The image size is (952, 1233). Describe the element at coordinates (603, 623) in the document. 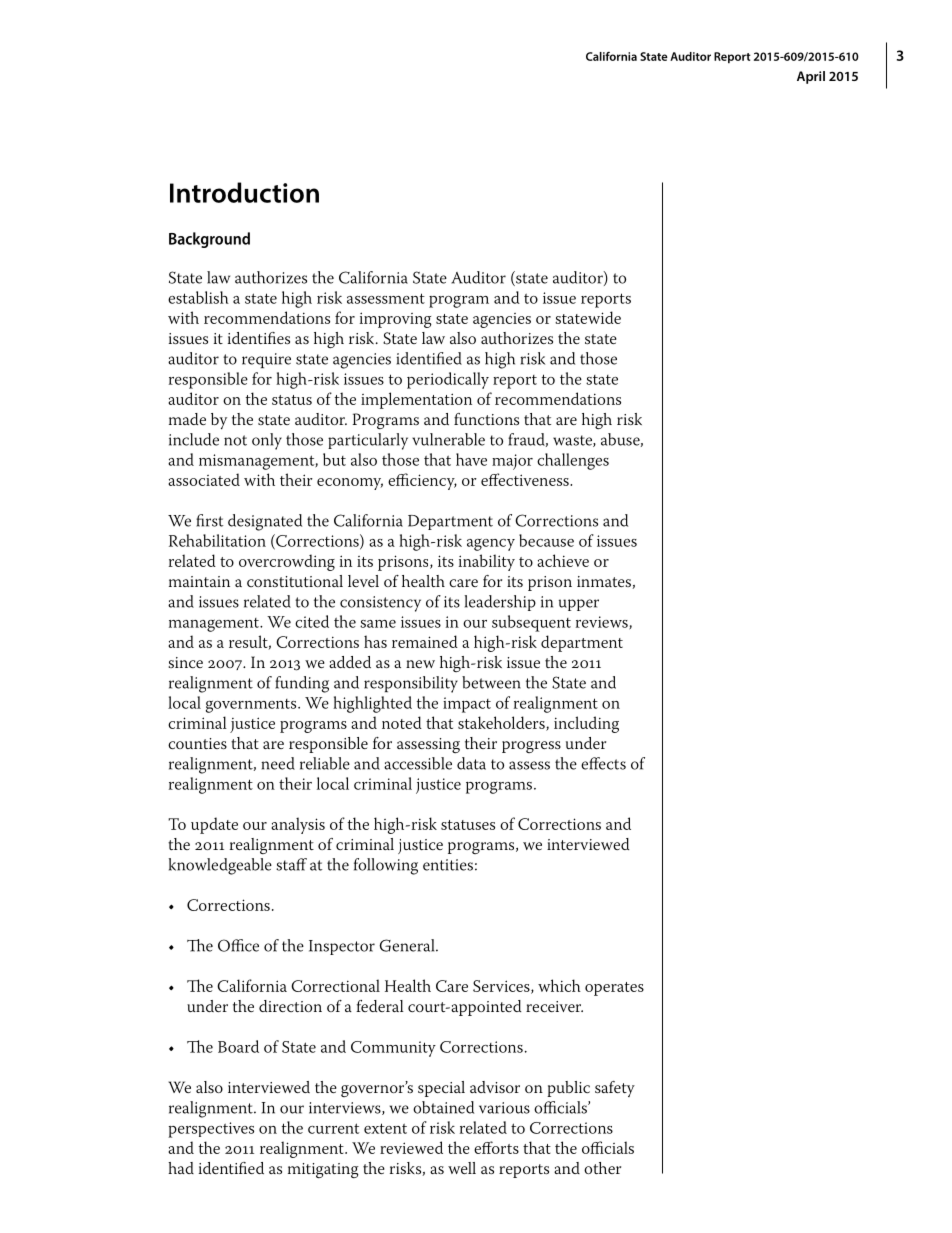

I see `reviews` at that location.
